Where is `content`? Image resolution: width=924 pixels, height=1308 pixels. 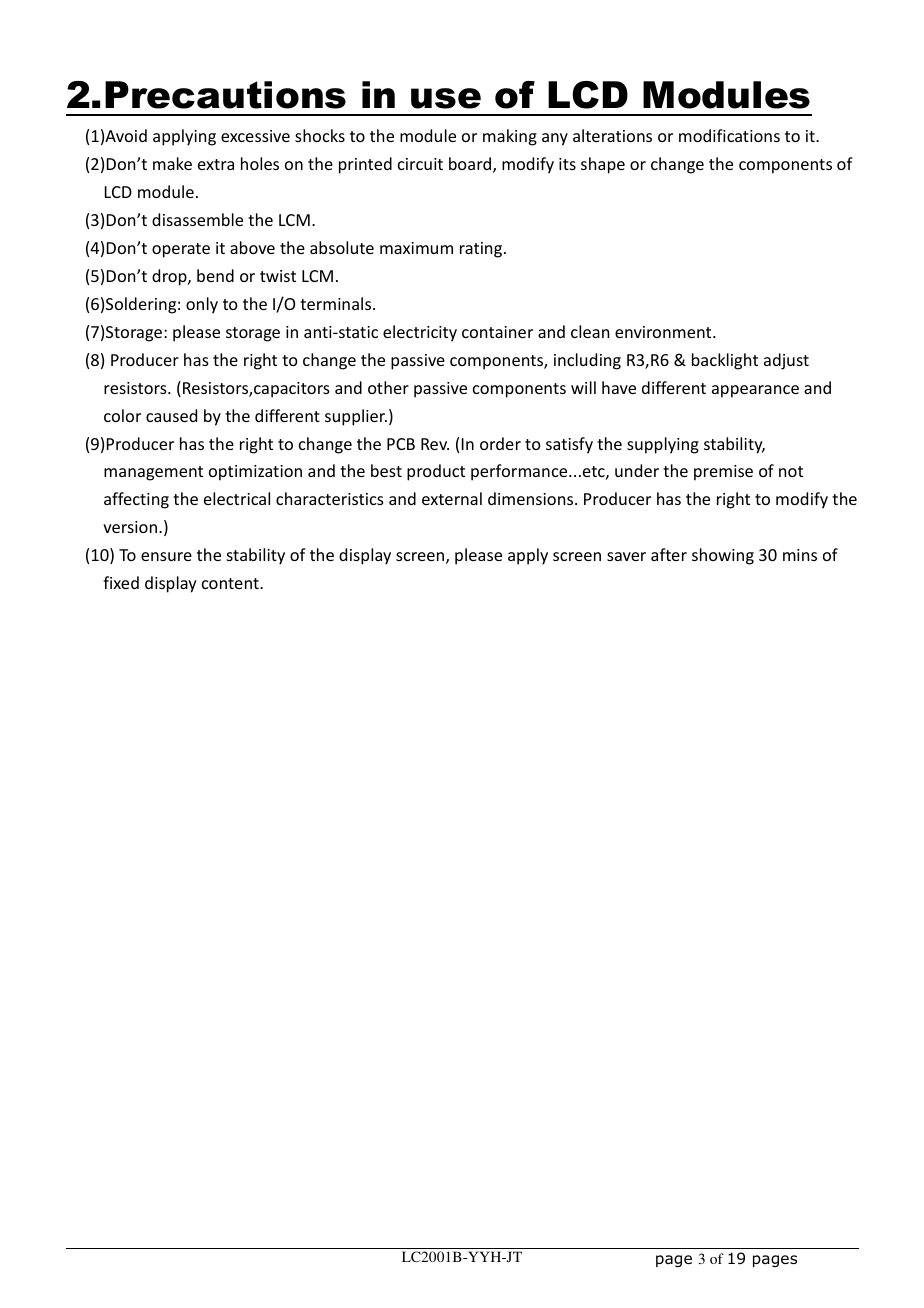
content is located at coordinates (231, 583).
